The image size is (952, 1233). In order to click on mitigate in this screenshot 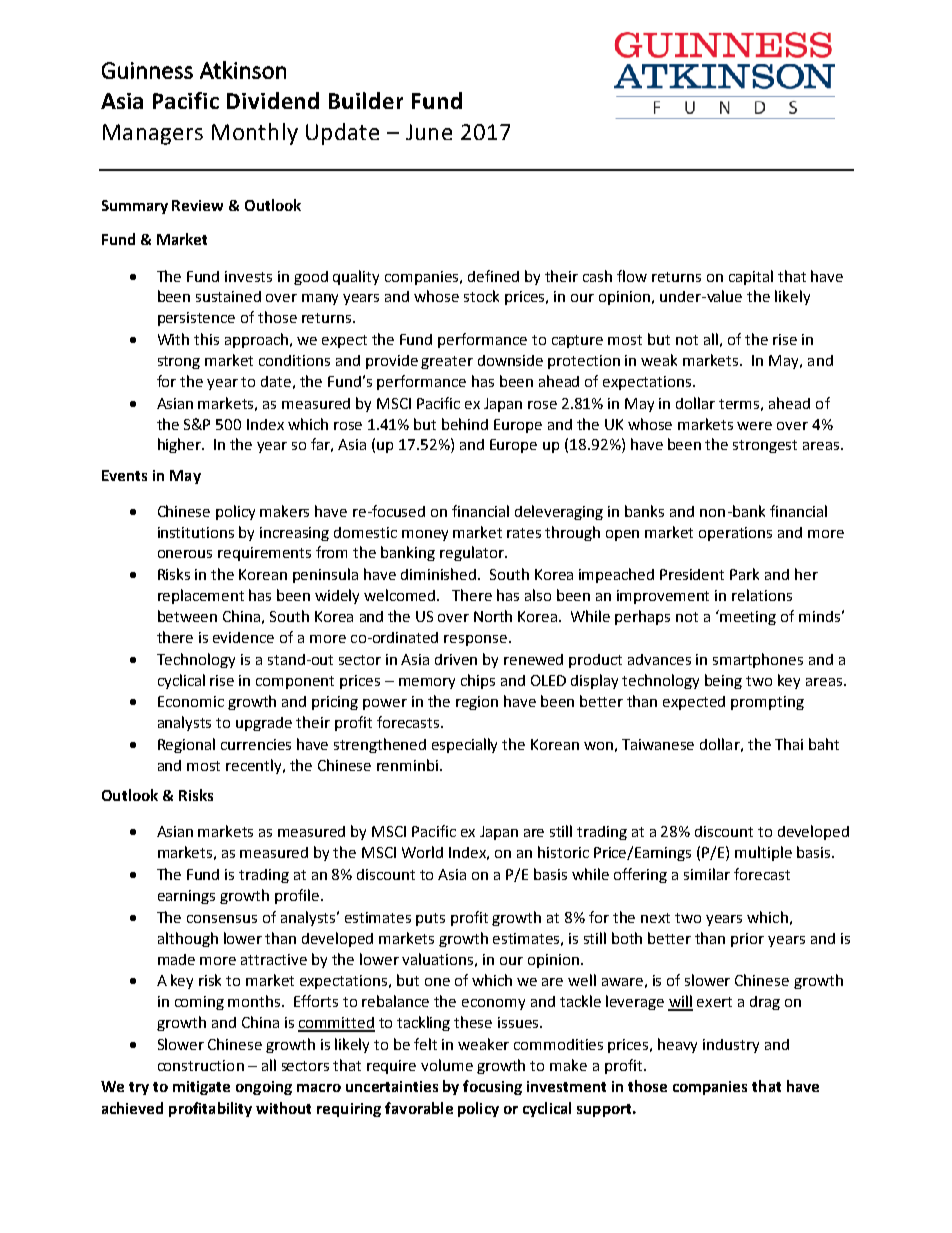, I will do `click(201, 1088)`.
